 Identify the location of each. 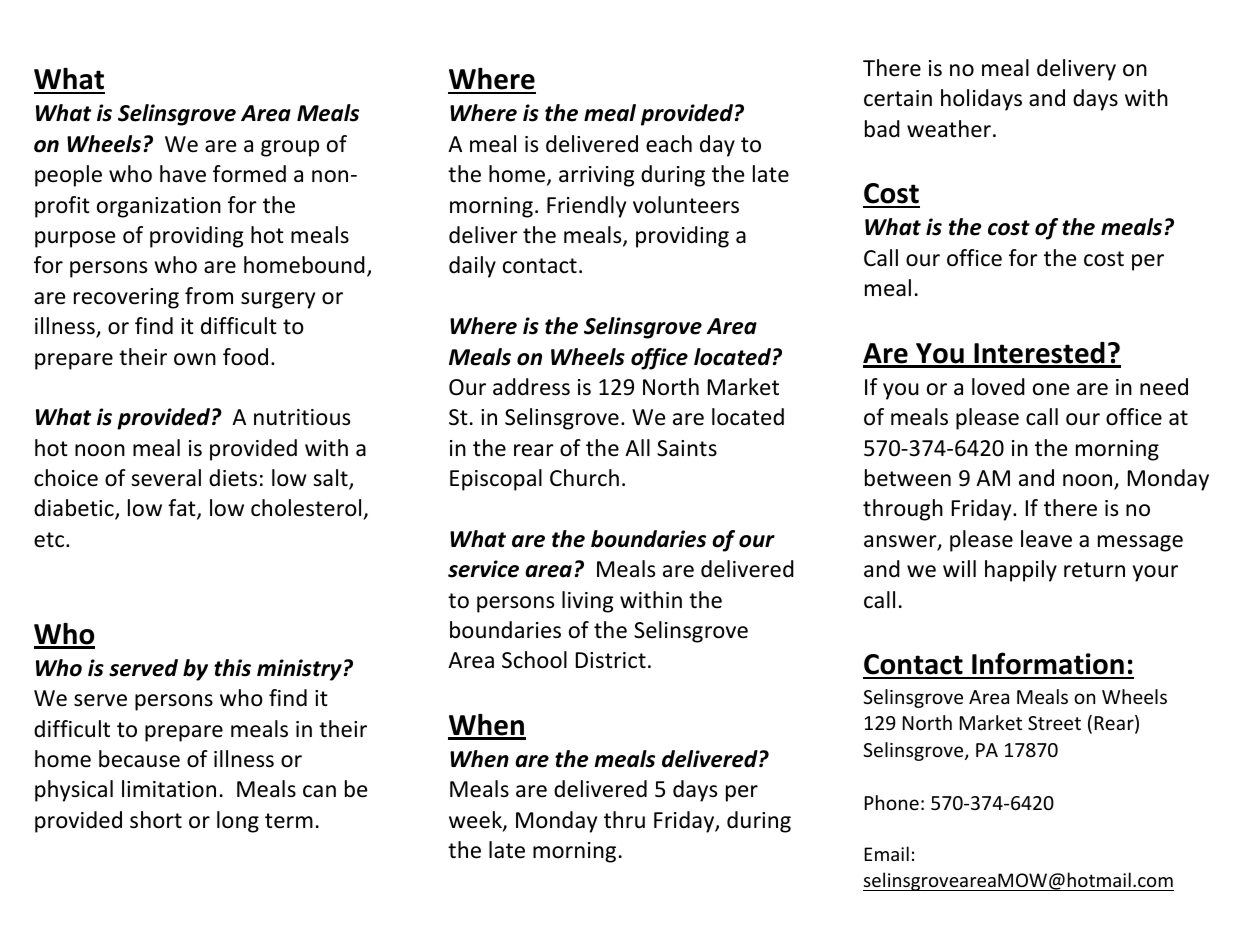
(669, 144).
